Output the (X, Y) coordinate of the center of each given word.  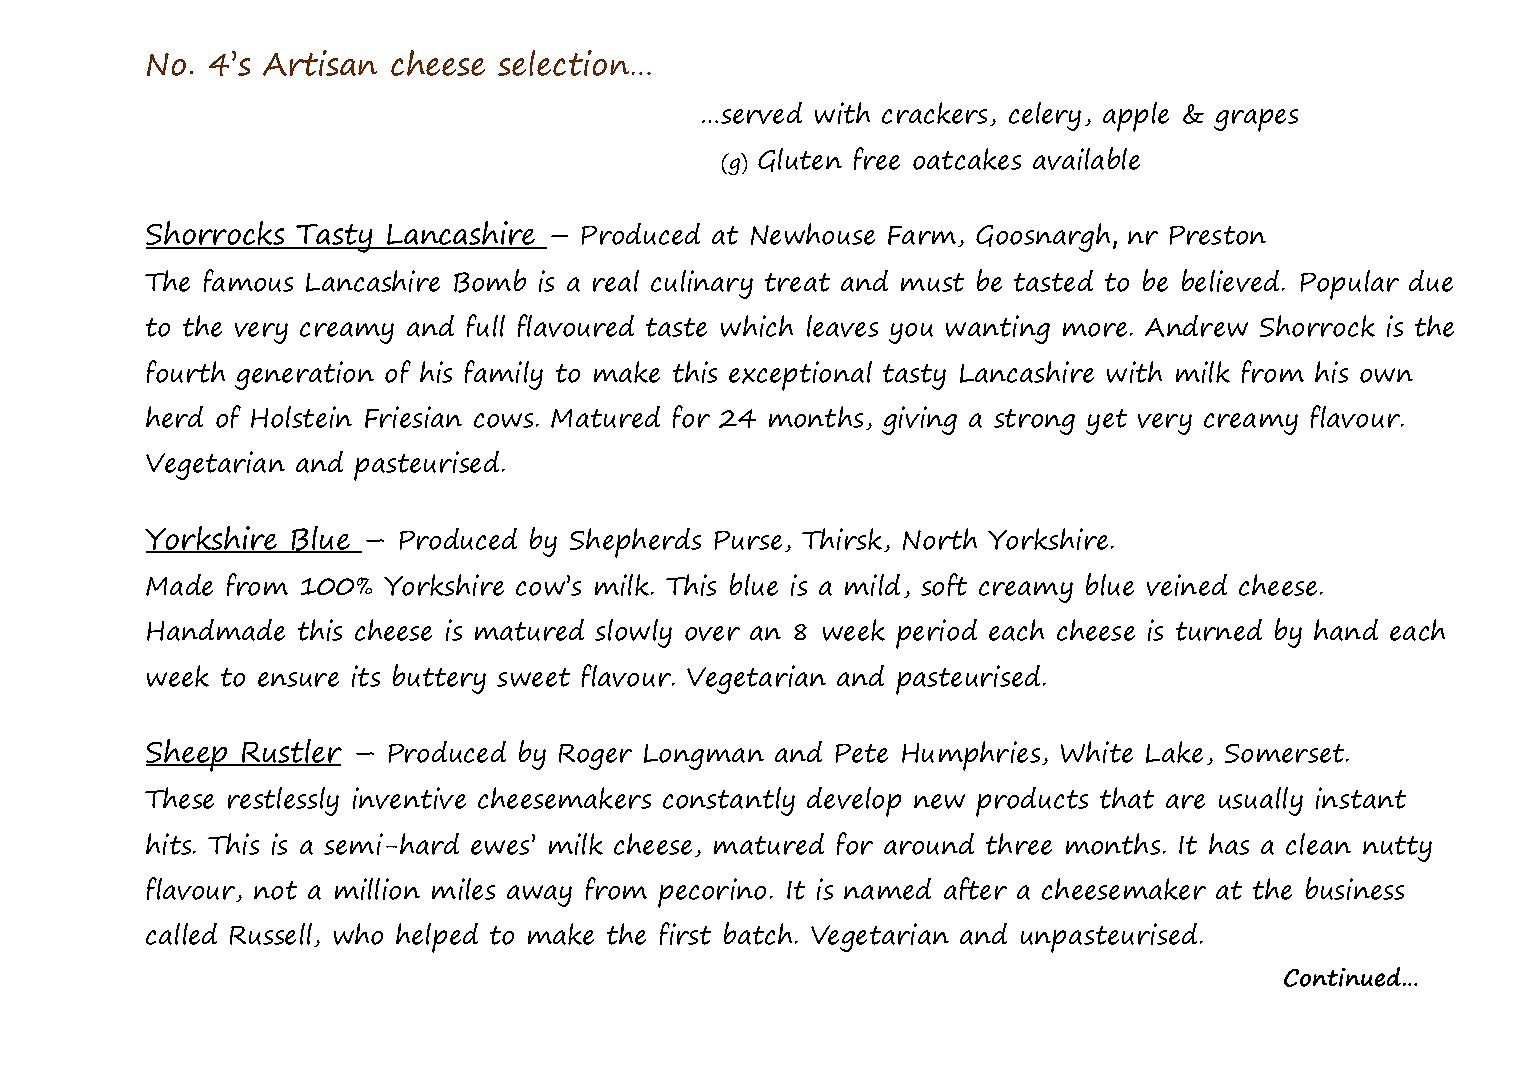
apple (1136, 117)
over (712, 633)
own (1386, 375)
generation (304, 375)
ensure (298, 679)
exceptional (800, 376)
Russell (272, 935)
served (761, 113)
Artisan (320, 63)
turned (1219, 630)
